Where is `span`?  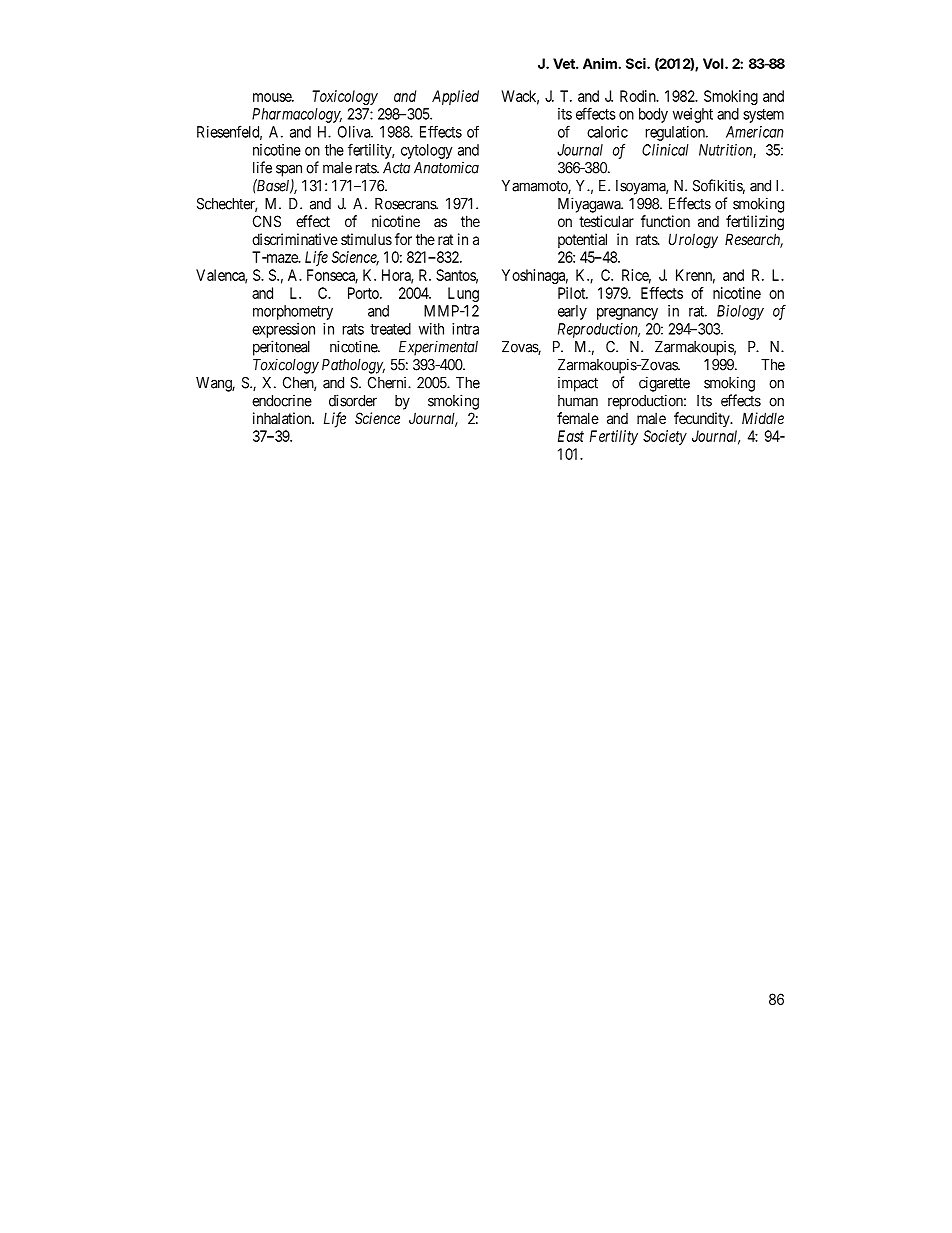
span is located at coordinates (289, 170).
